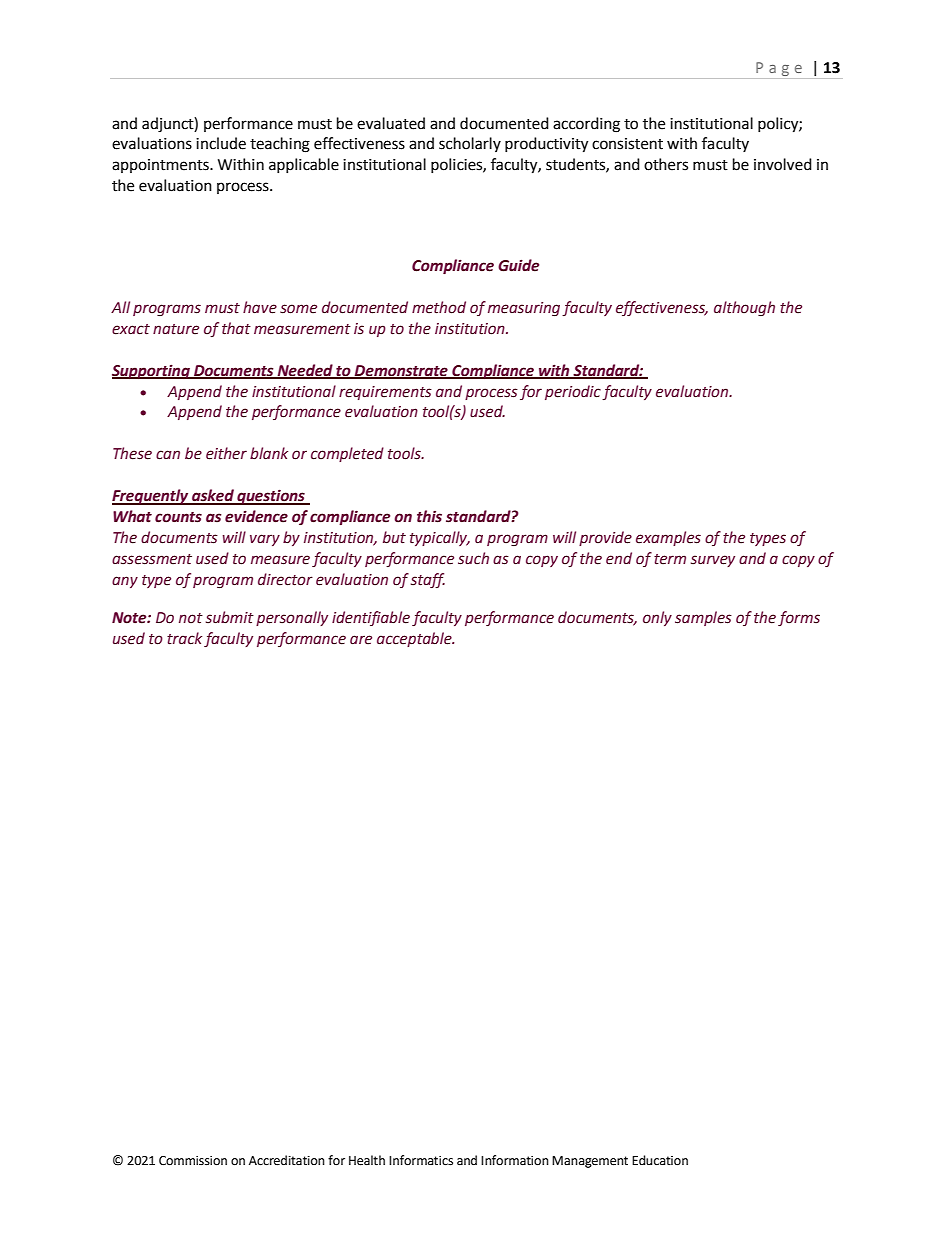  I want to click on only, so click(657, 618).
